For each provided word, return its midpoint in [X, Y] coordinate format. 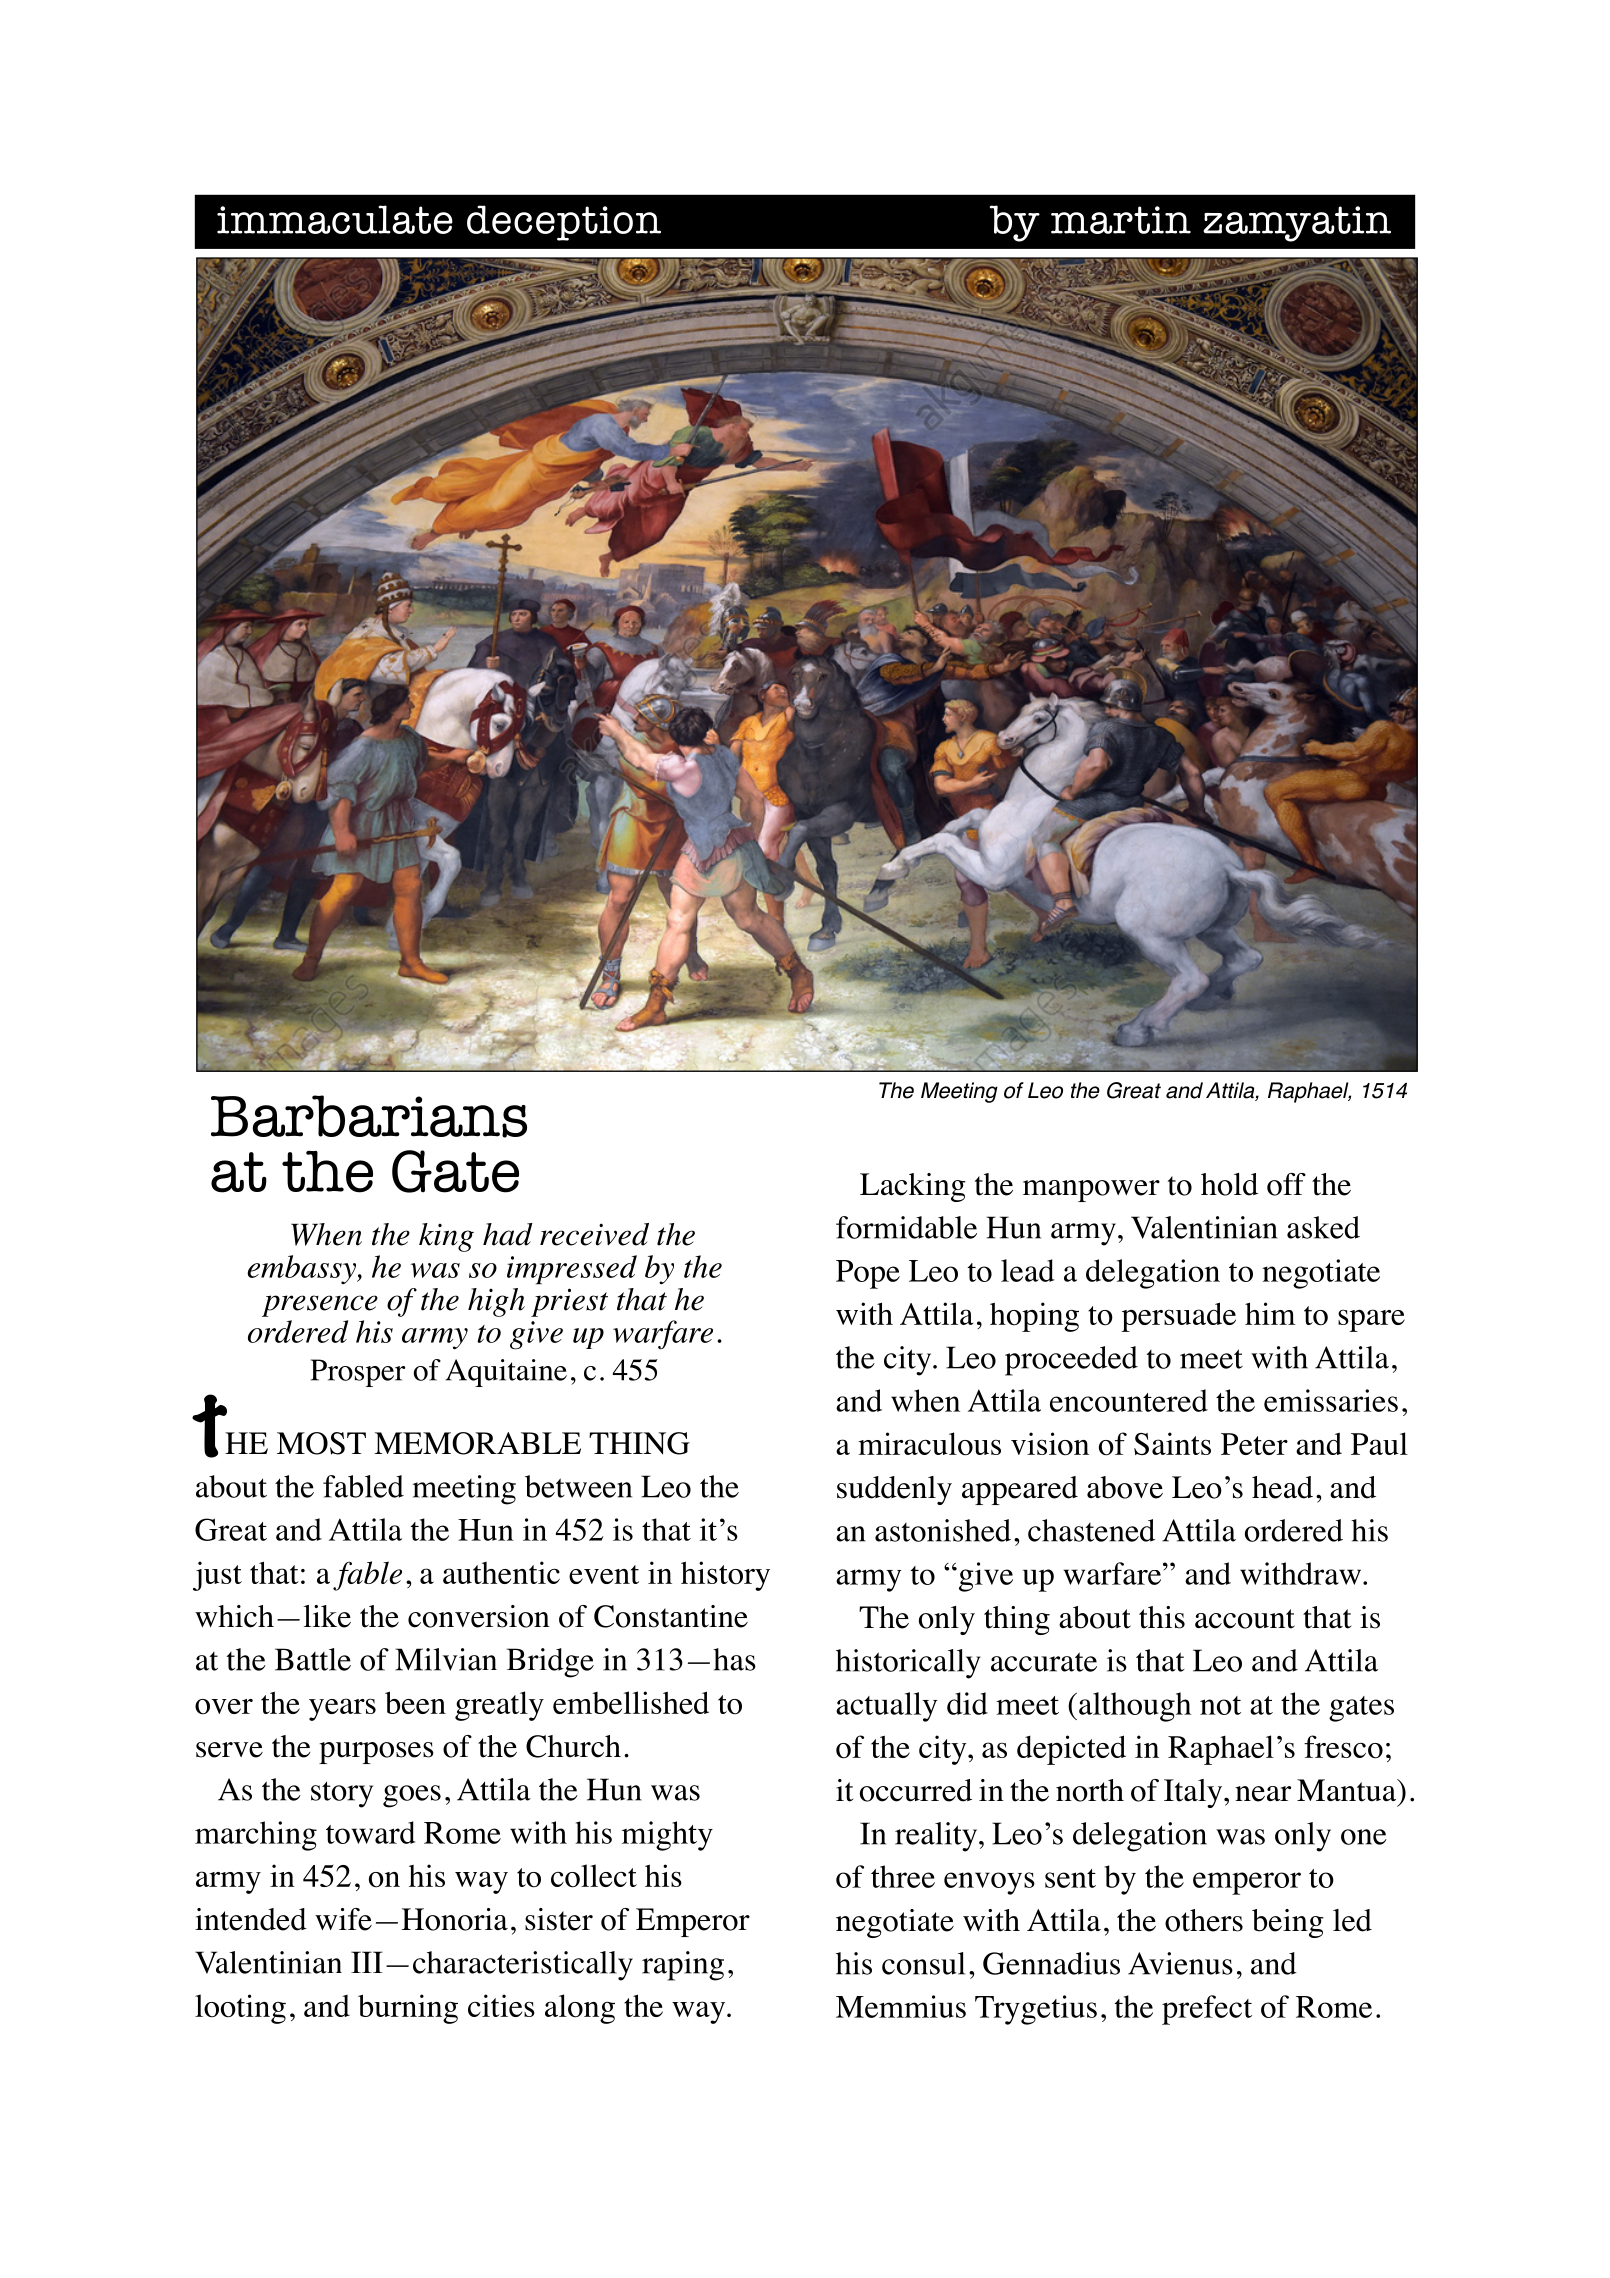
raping [683, 1966]
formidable [906, 1227]
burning [408, 2009]
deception [564, 223]
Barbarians [369, 1116]
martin [1121, 220]
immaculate [335, 219]
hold [1229, 1184]
